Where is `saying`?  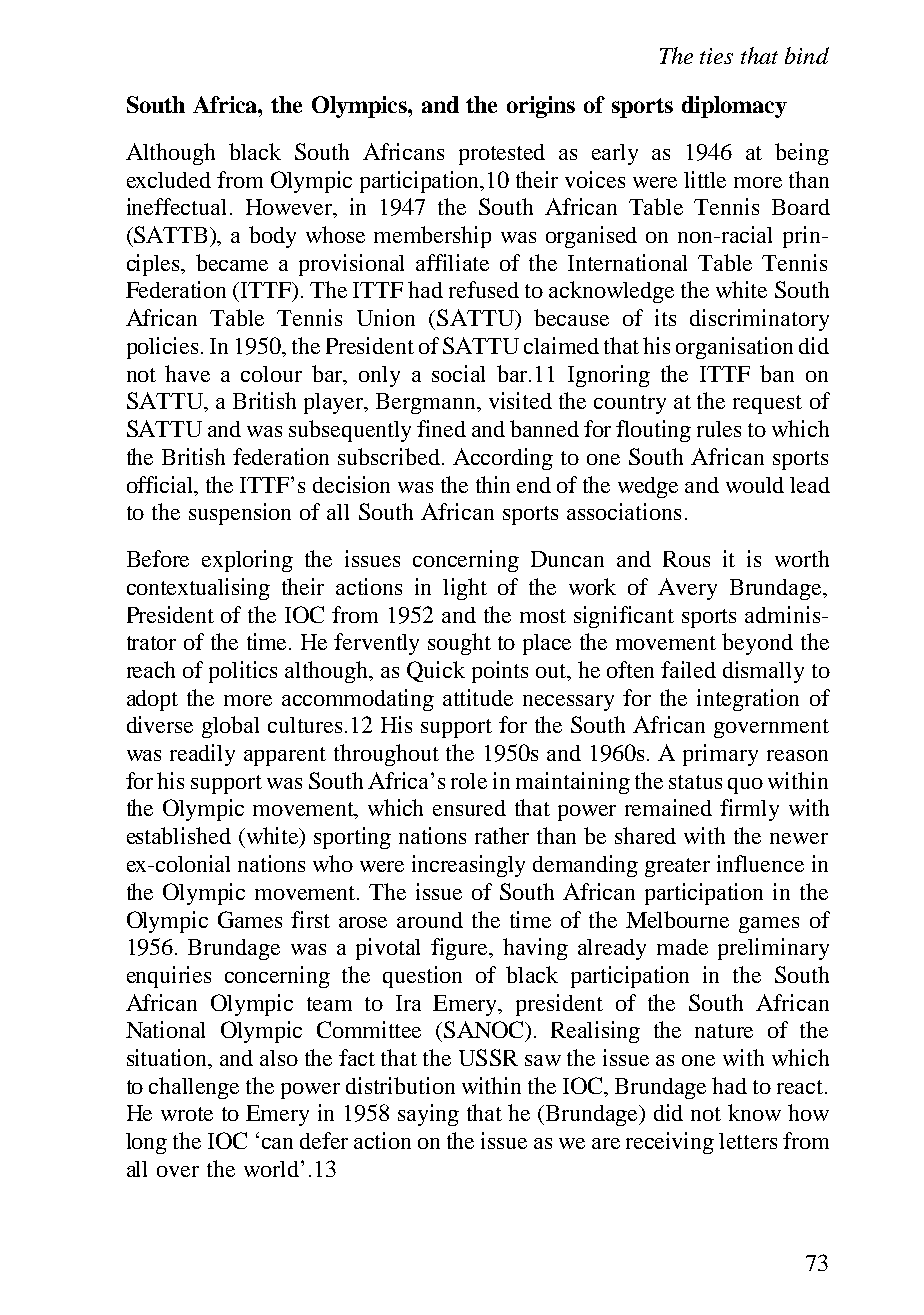 saying is located at coordinates (428, 1115).
